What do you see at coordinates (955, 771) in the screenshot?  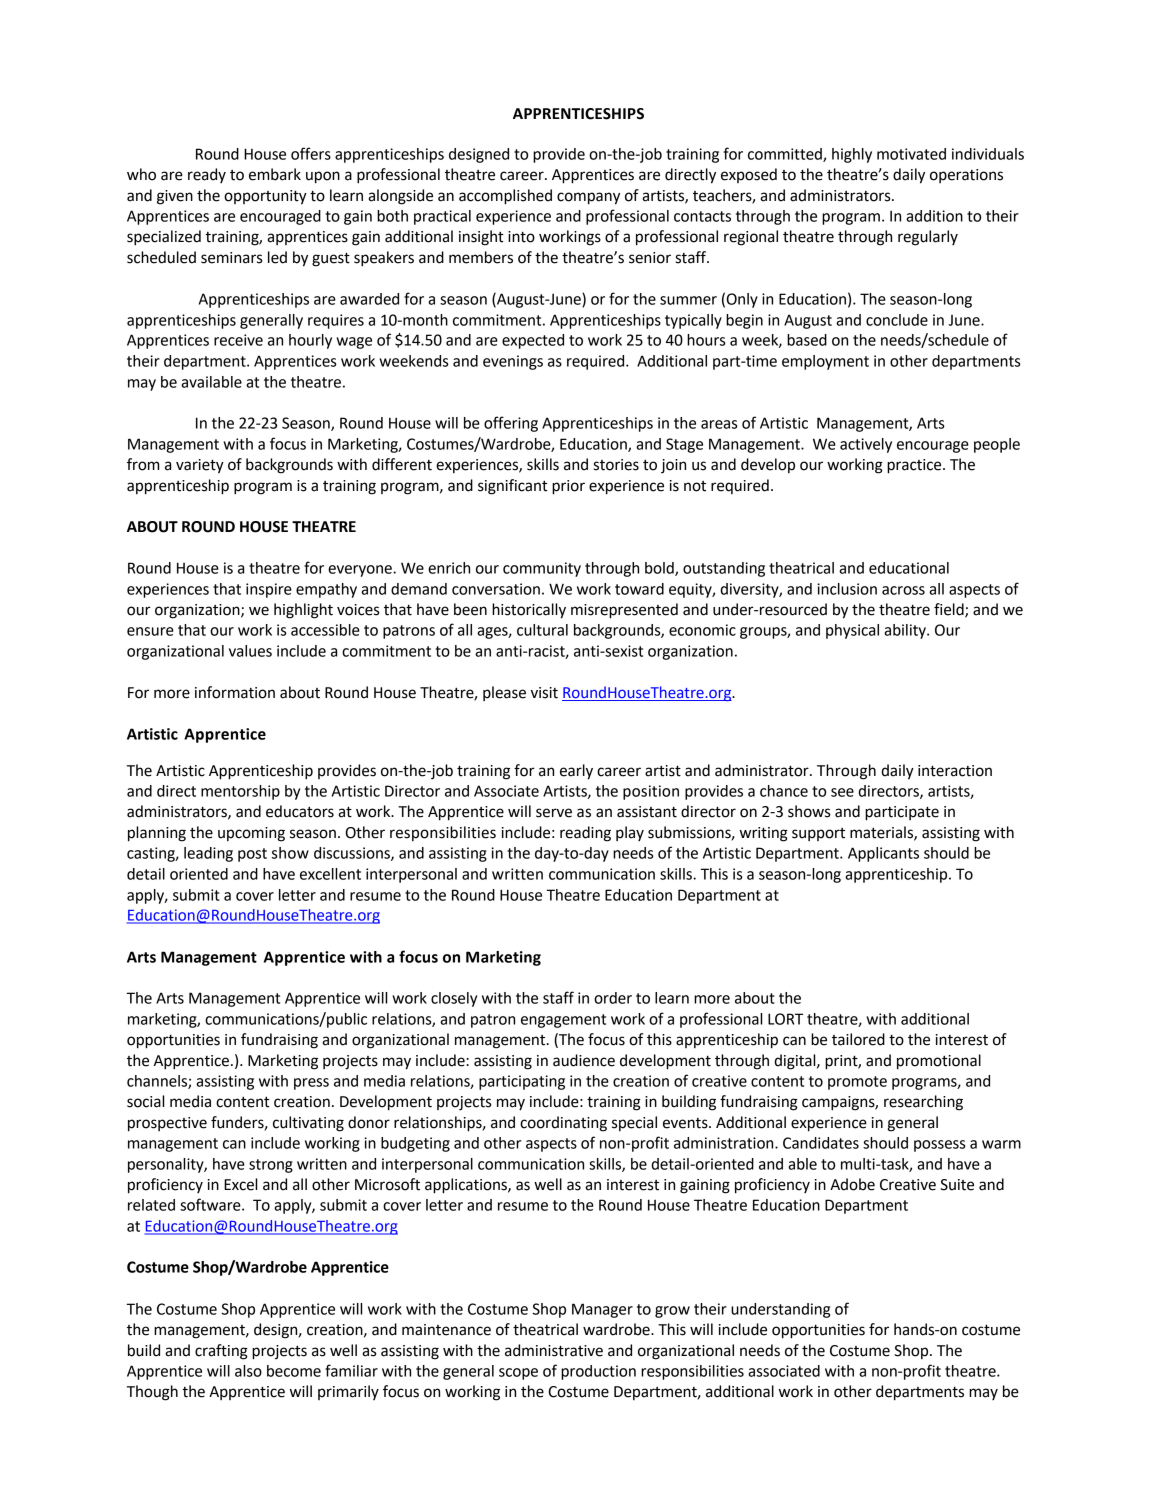 I see `interaction` at bounding box center [955, 771].
